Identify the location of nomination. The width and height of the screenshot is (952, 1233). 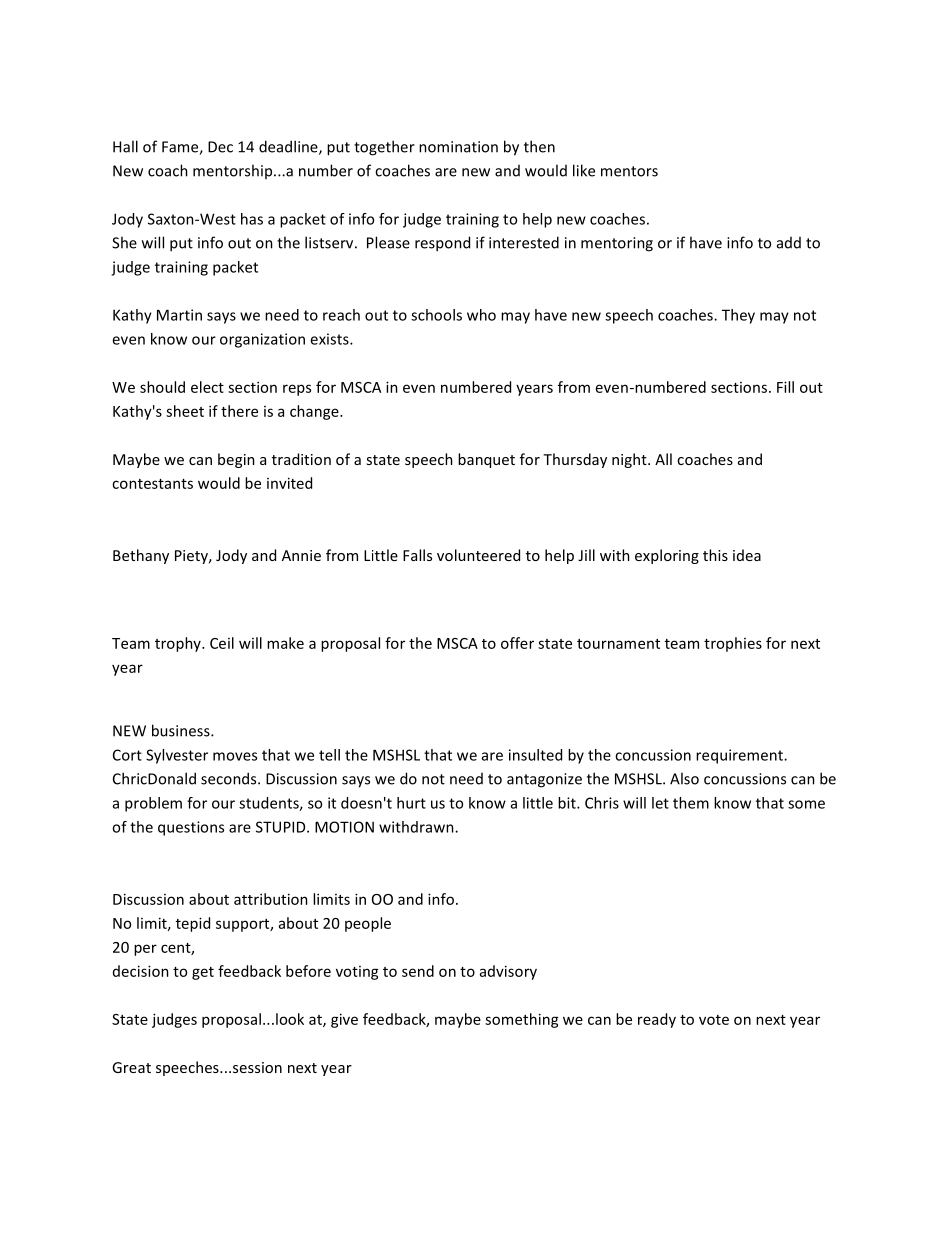
(458, 147).
